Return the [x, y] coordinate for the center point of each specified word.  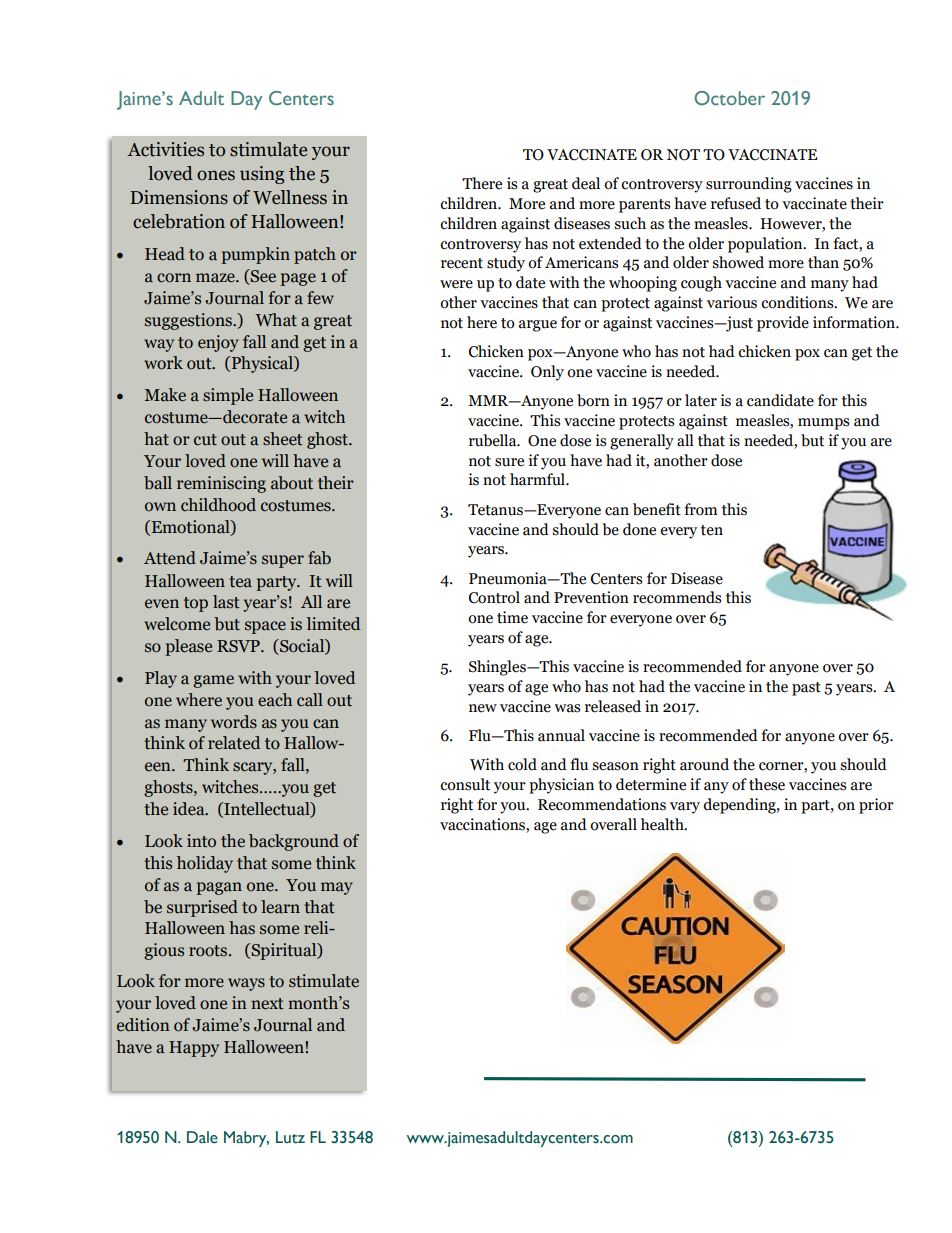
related [234, 743]
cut [205, 440]
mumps [823, 424]
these [767, 784]
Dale [202, 1137]
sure [509, 462]
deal [586, 183]
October [729, 98]
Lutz [290, 1137]
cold [522, 764]
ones [216, 175]
